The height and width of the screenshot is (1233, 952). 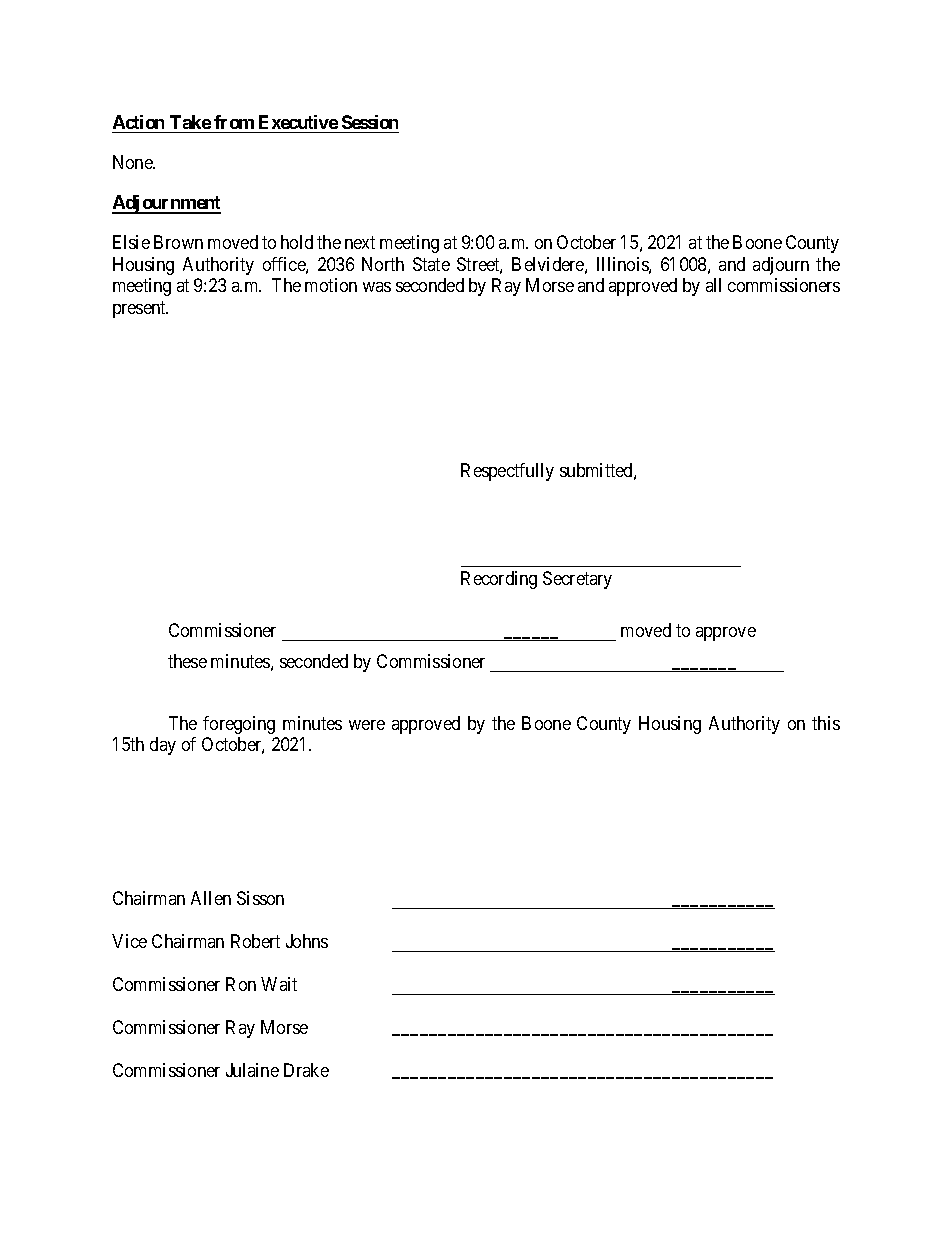 I want to click on from, so click(x=234, y=122).
